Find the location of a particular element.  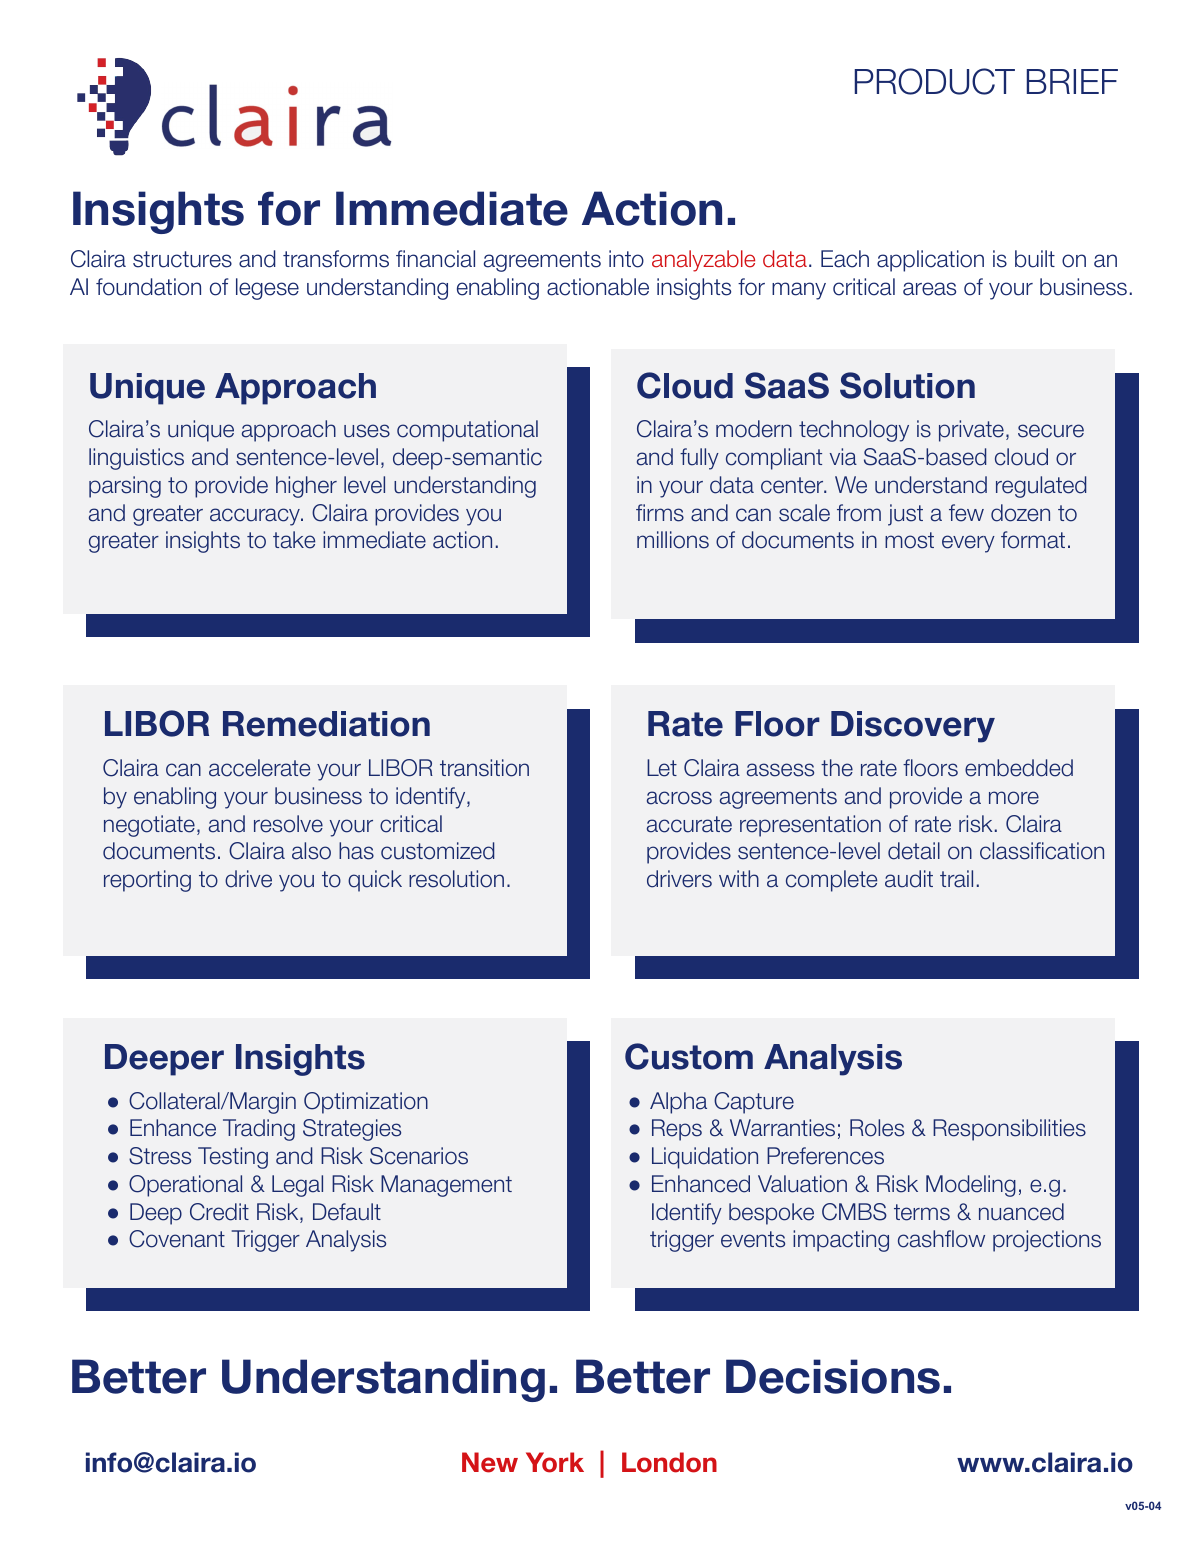

millions is located at coordinates (673, 540).
